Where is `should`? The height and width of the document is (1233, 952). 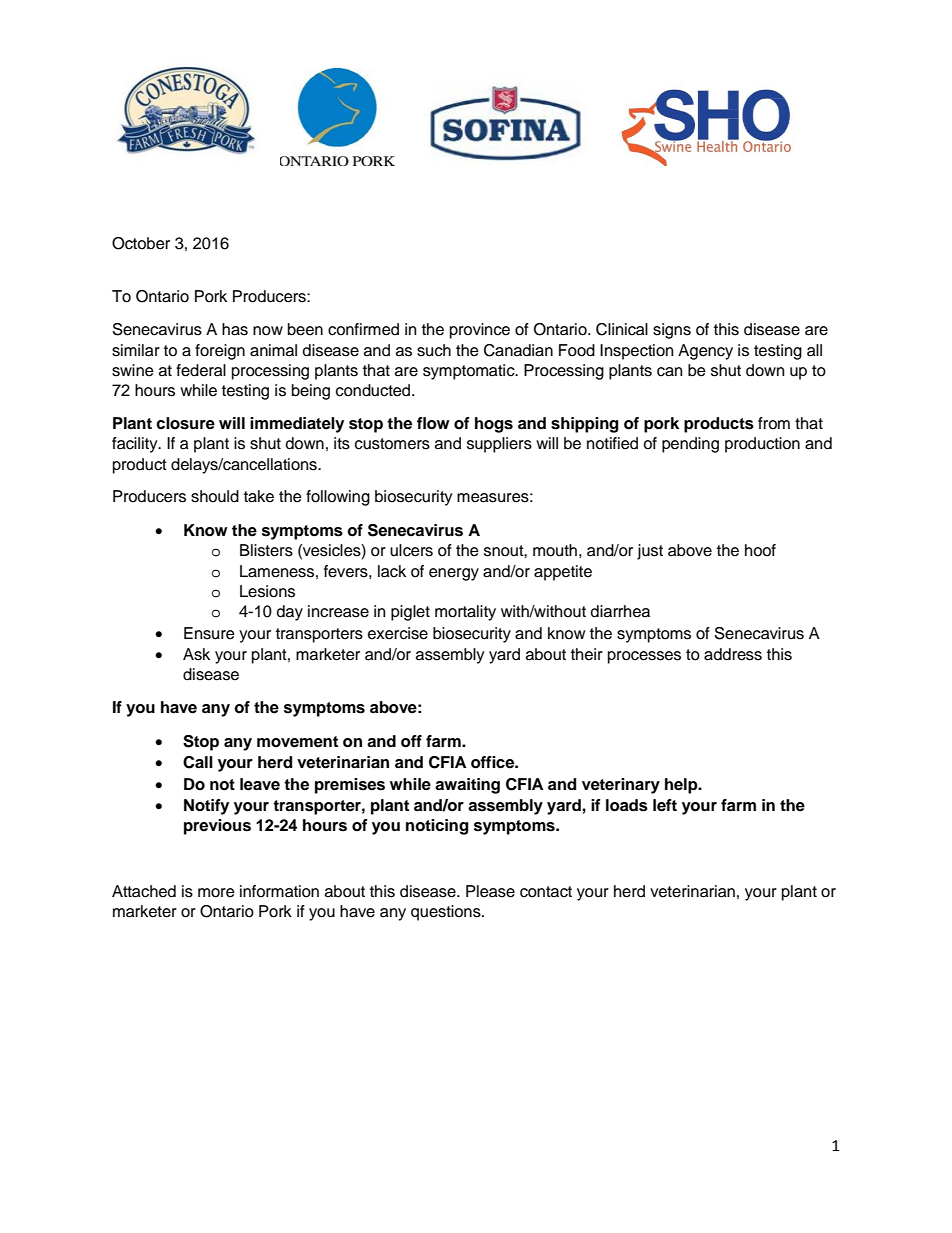
should is located at coordinates (215, 496).
